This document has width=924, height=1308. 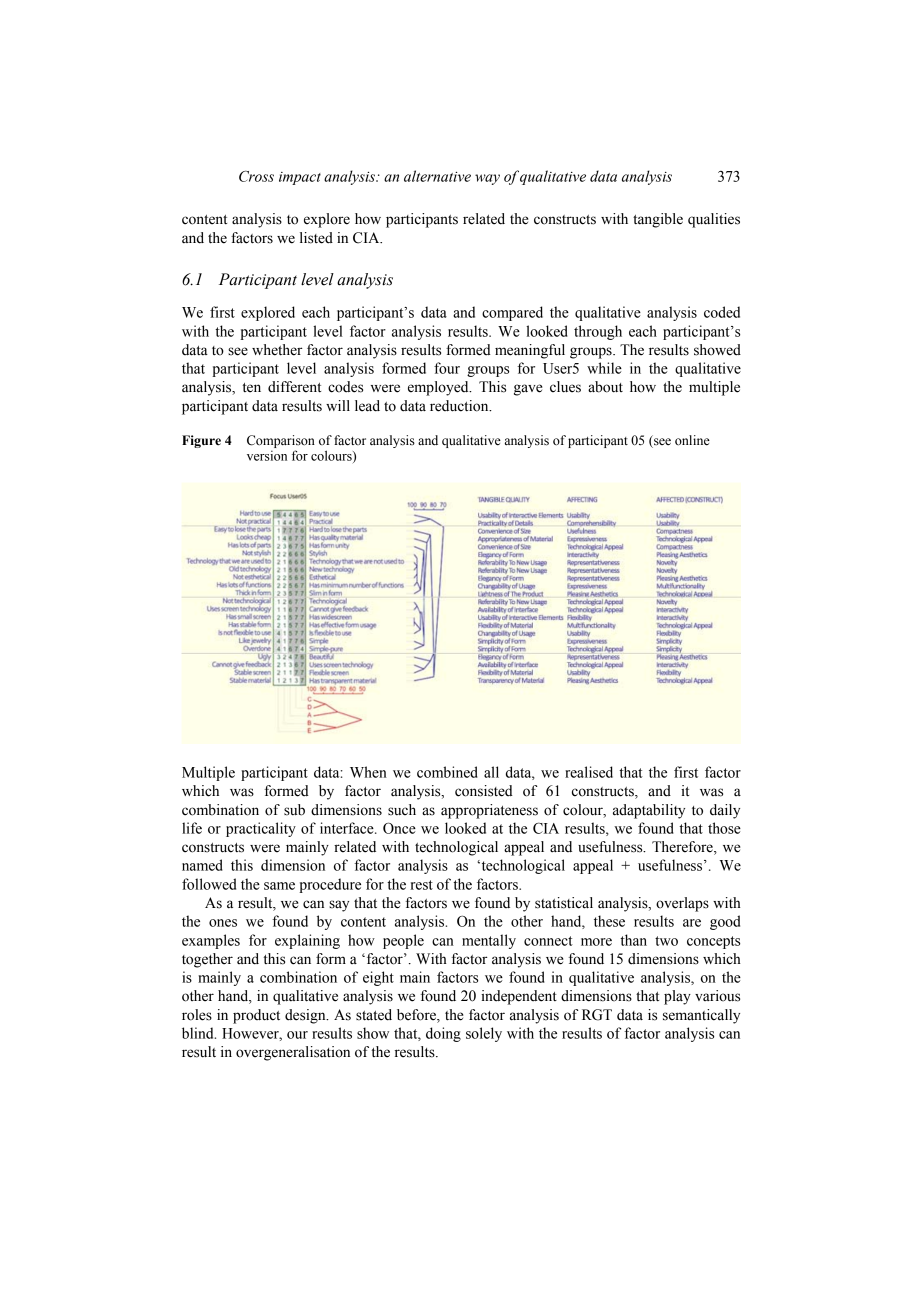 What do you see at coordinates (267, 455) in the document?
I see `version` at bounding box center [267, 455].
